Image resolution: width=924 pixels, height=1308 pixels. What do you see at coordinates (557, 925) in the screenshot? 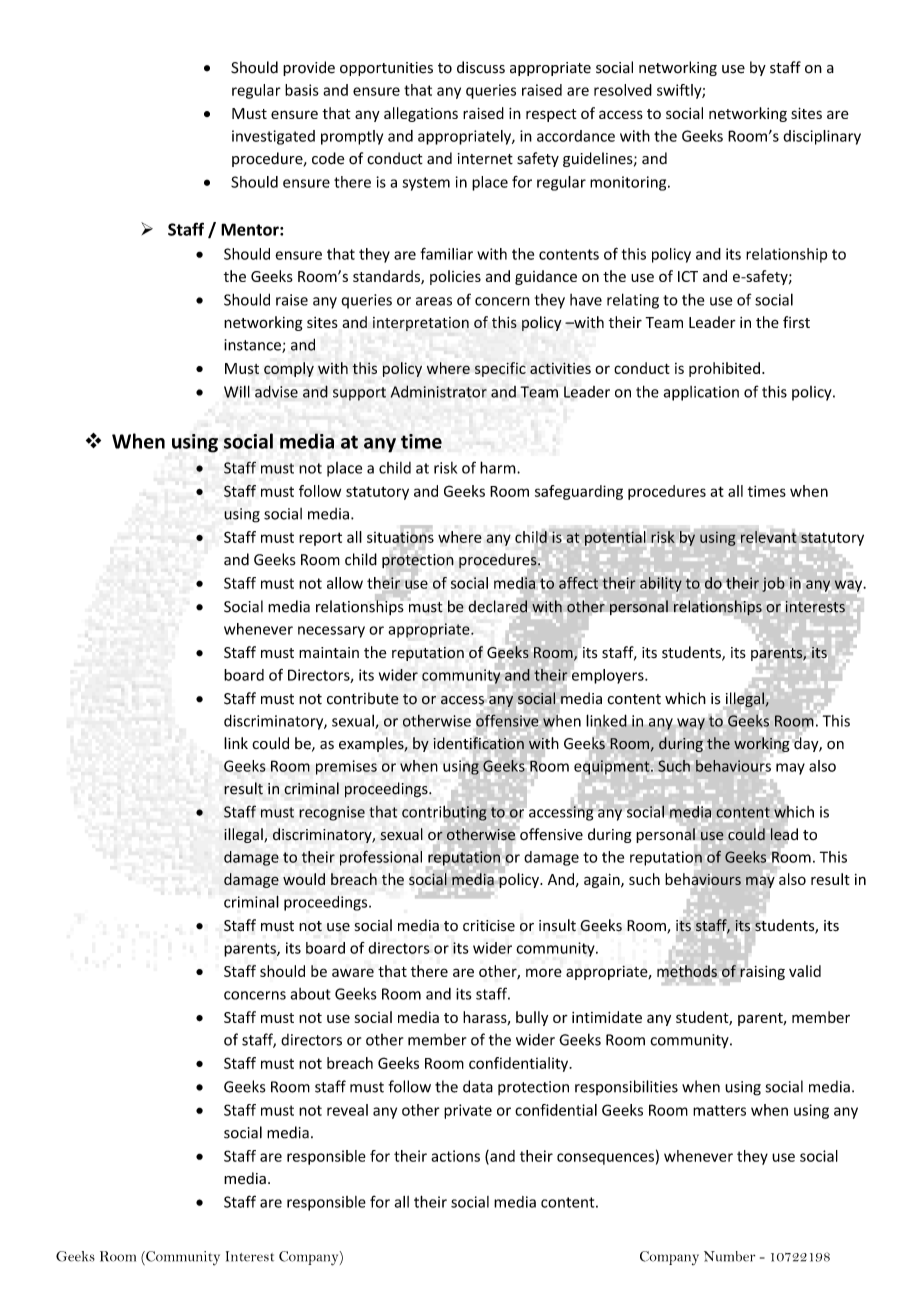
I see `insult` at bounding box center [557, 925].
